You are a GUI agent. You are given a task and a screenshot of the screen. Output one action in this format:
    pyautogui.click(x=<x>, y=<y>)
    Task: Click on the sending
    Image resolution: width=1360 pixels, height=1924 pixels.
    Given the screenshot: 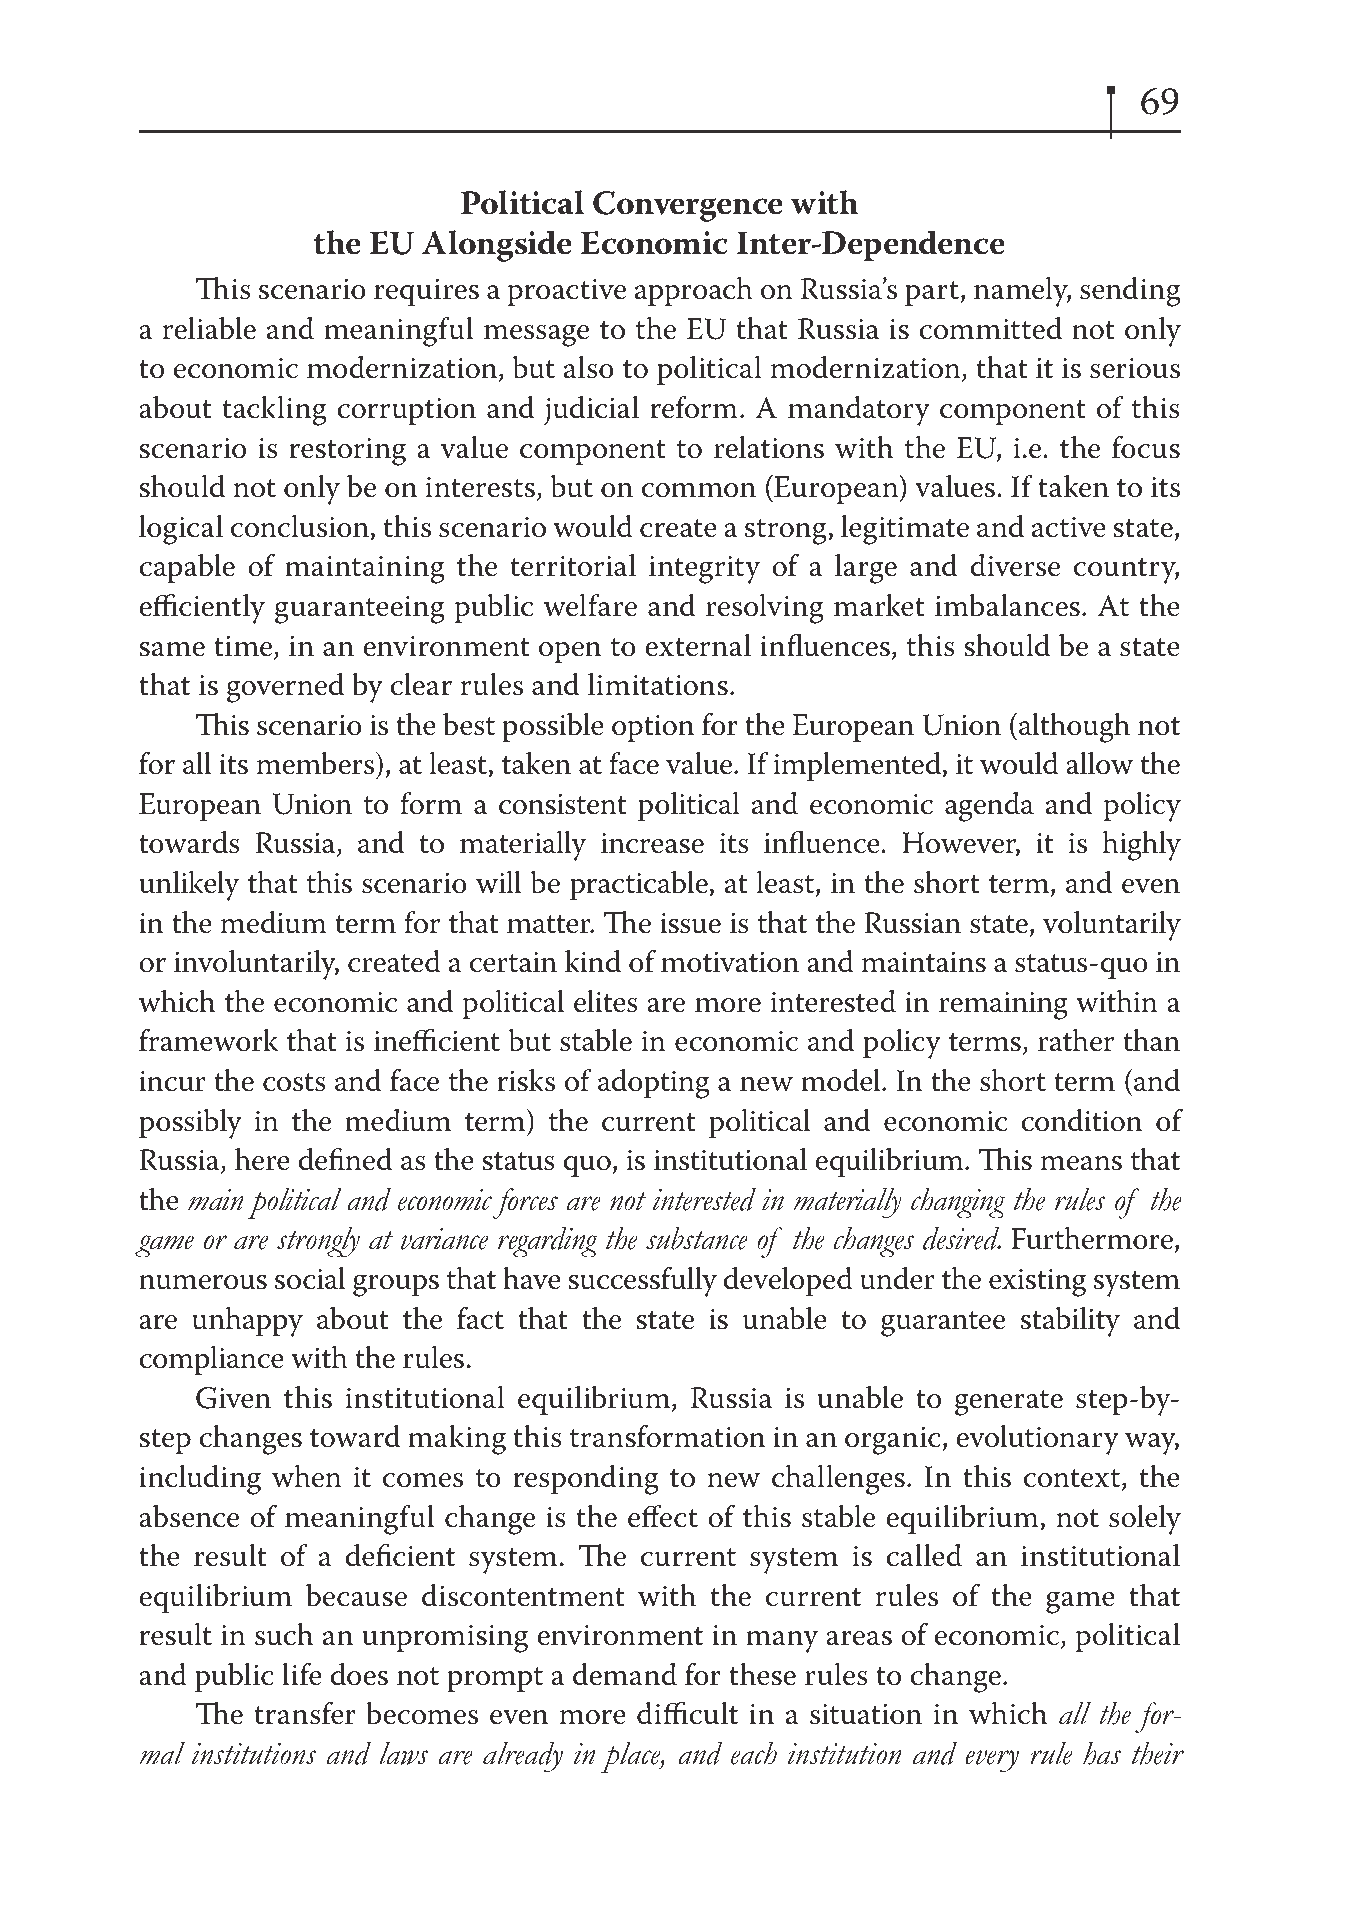 What is the action you would take?
    pyautogui.click(x=1130, y=292)
